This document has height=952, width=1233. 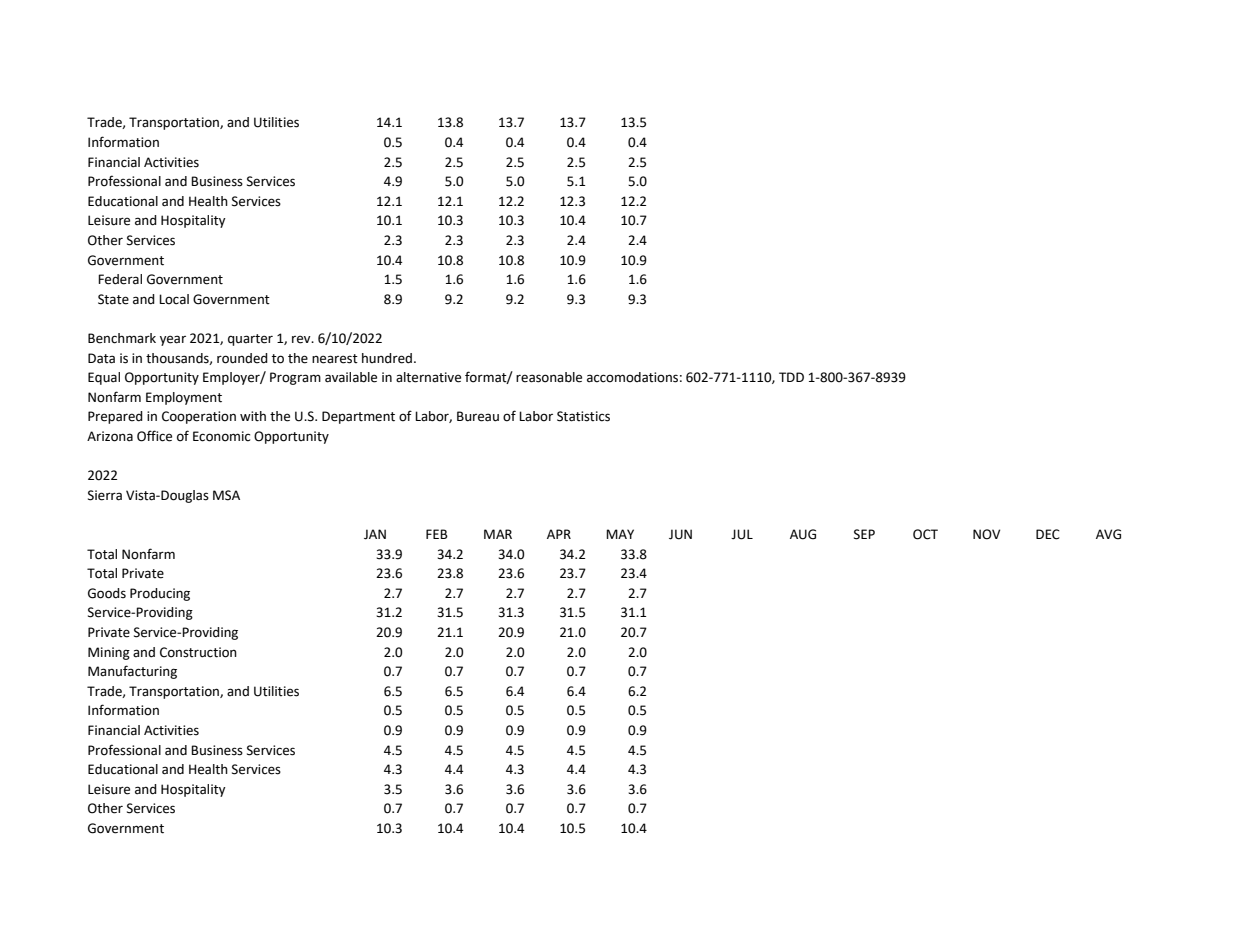 I want to click on hundred, so click(x=387, y=358).
